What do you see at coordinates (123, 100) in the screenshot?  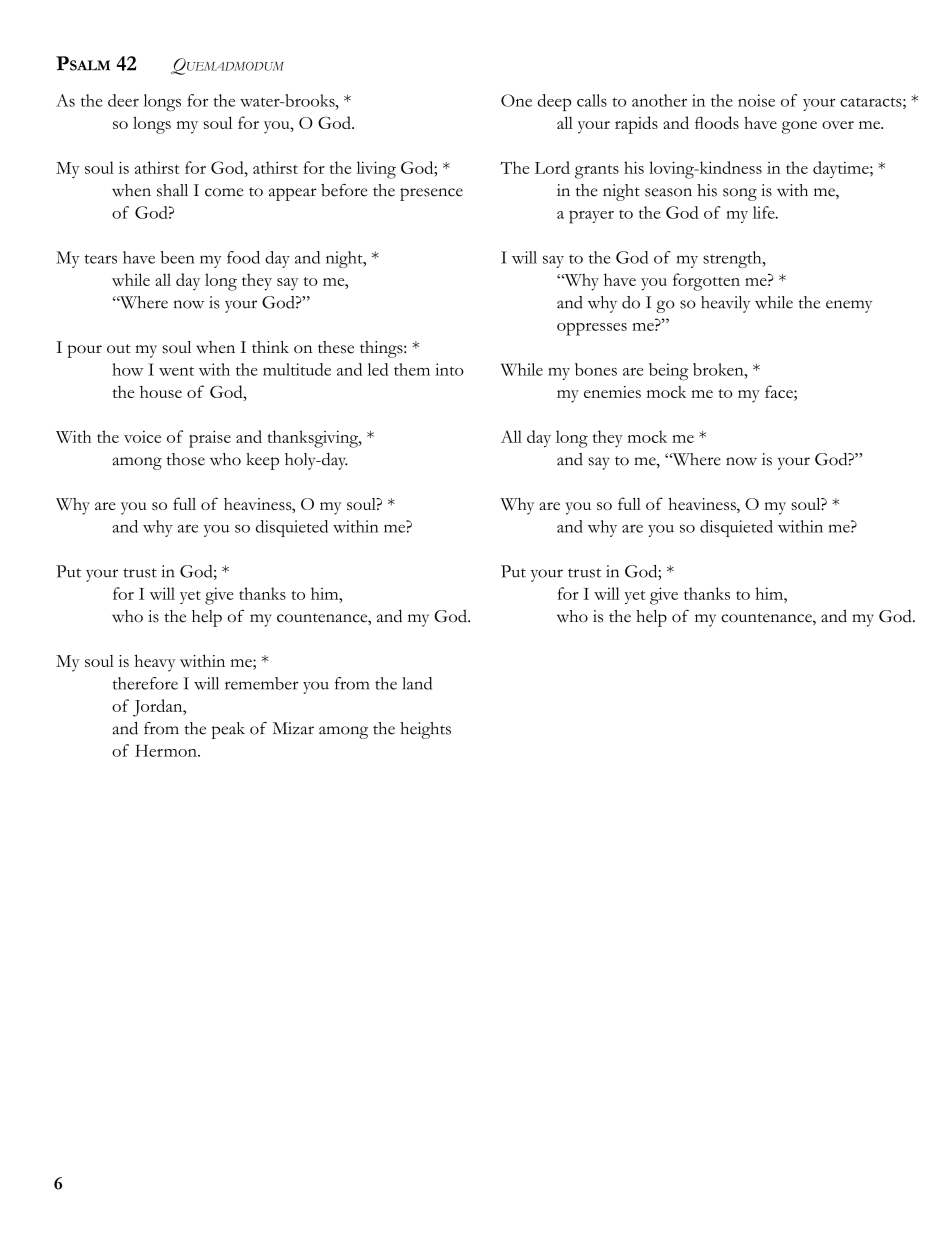 I see `deer` at bounding box center [123, 100].
